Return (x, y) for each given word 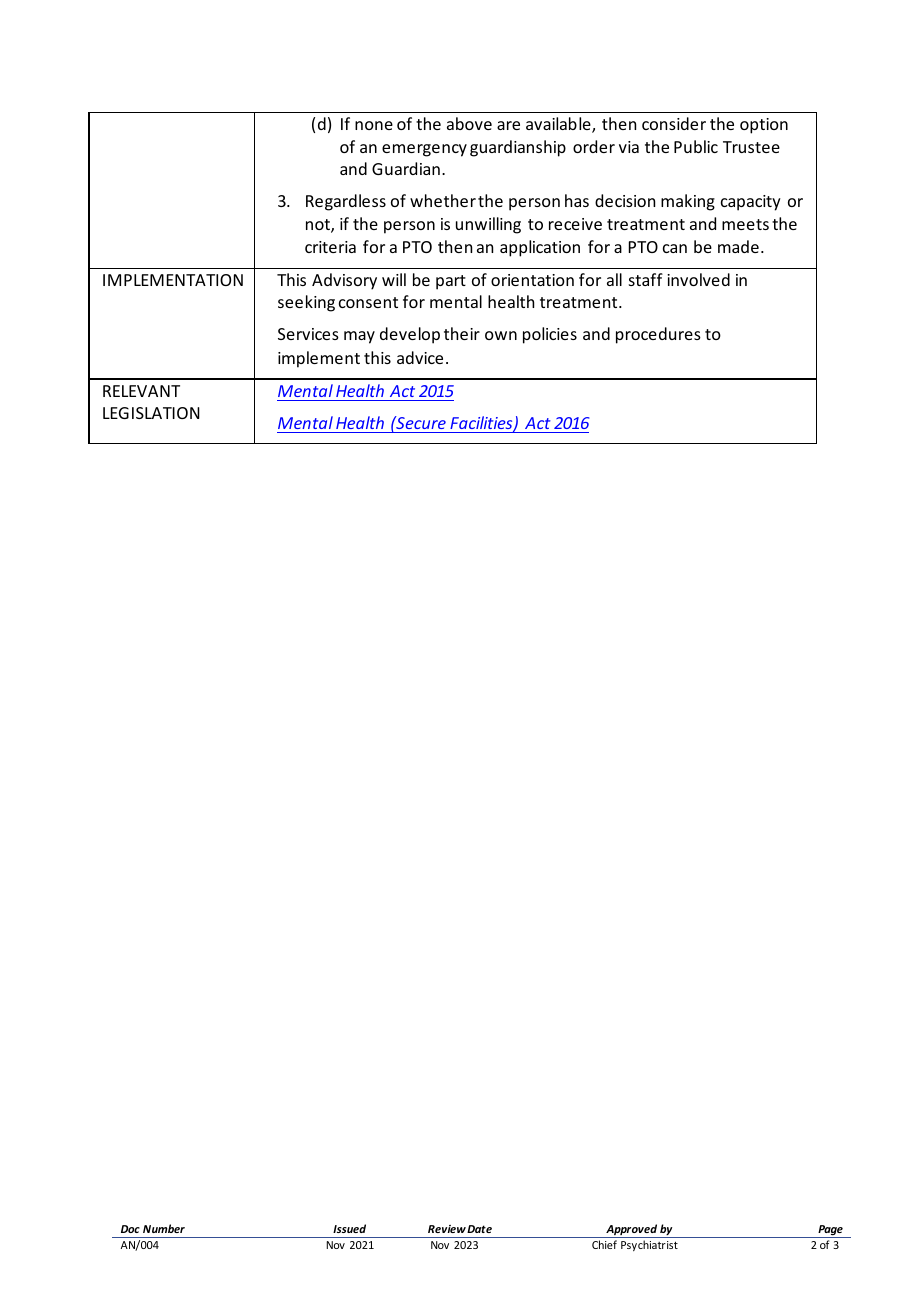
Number (164, 1228)
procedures (658, 335)
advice (420, 357)
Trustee (751, 147)
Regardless (346, 202)
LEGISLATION (151, 413)
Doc (130, 1229)
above (469, 123)
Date (479, 1229)
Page (830, 1231)
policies (550, 335)
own (501, 335)
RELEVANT (141, 391)
